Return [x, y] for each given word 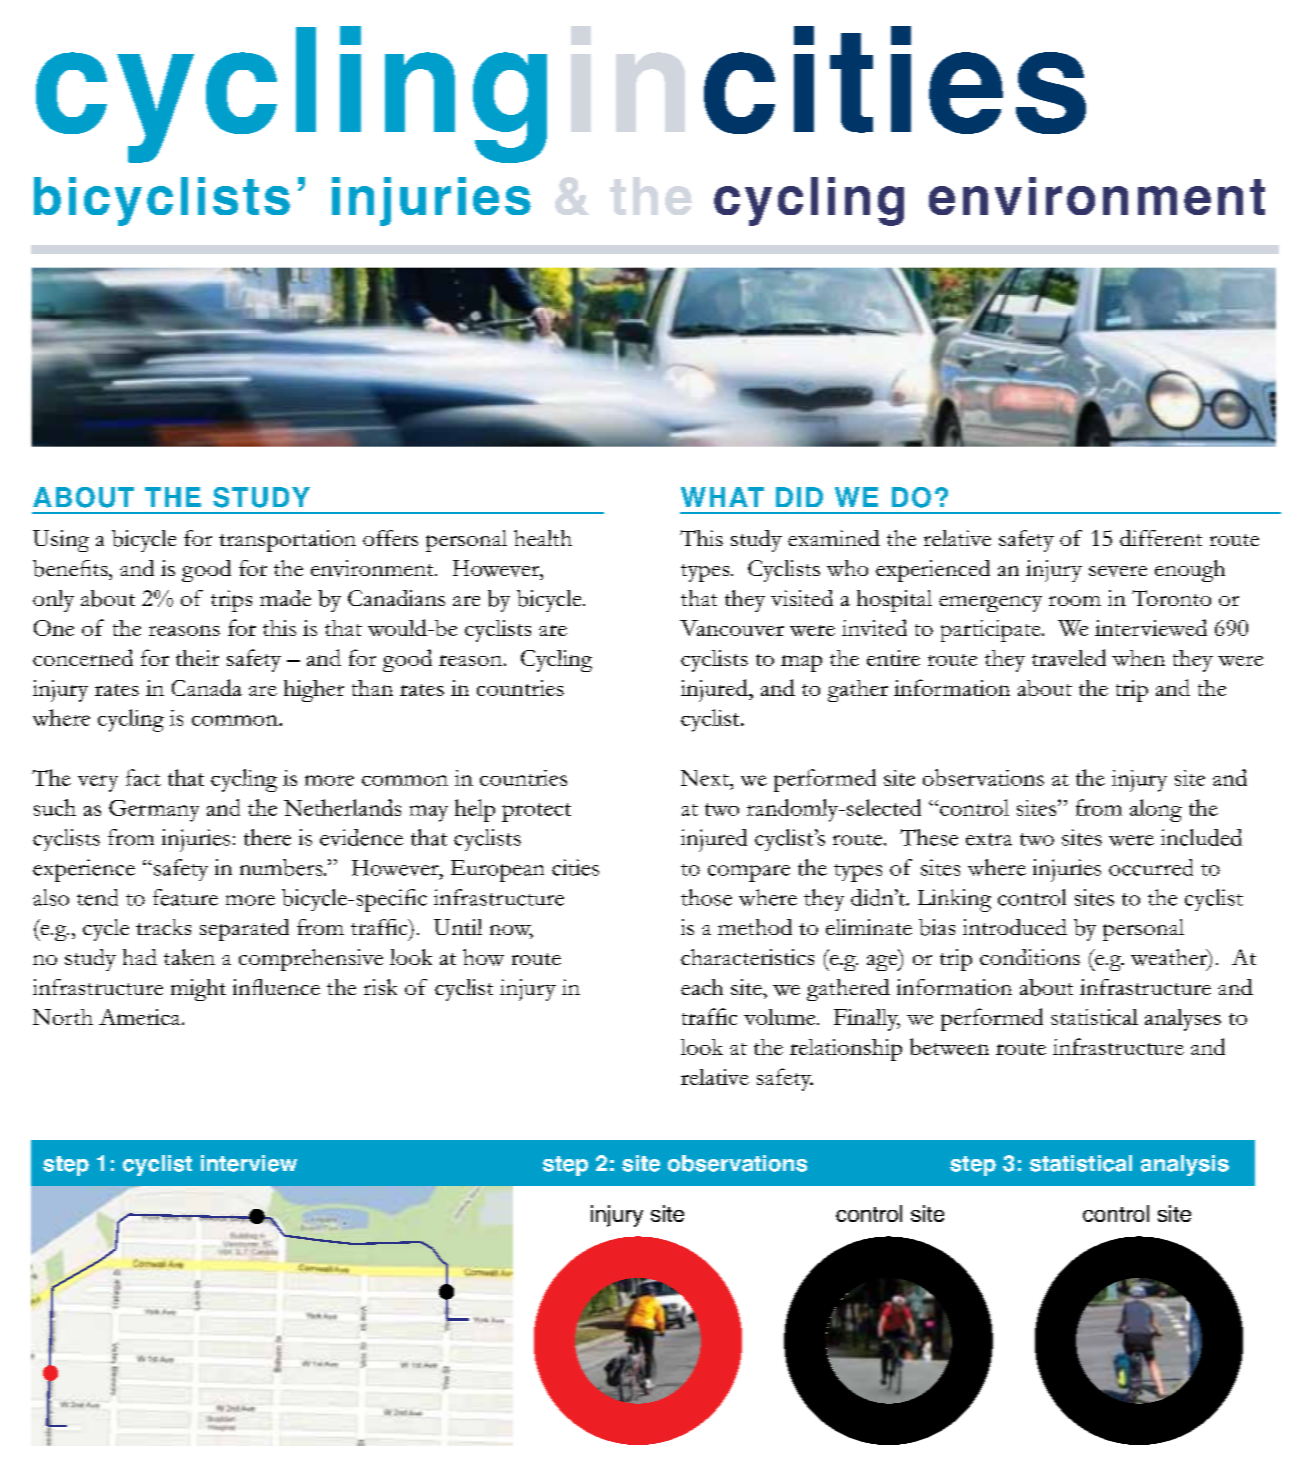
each [702, 987]
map [801, 663]
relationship [846, 1050]
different [1161, 538]
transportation [287, 541]
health [543, 538]
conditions [1030, 957]
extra [989, 839]
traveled [1069, 657]
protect [536, 812]
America [141, 1017]
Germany [154, 811]
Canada [207, 687]
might [198, 990]
